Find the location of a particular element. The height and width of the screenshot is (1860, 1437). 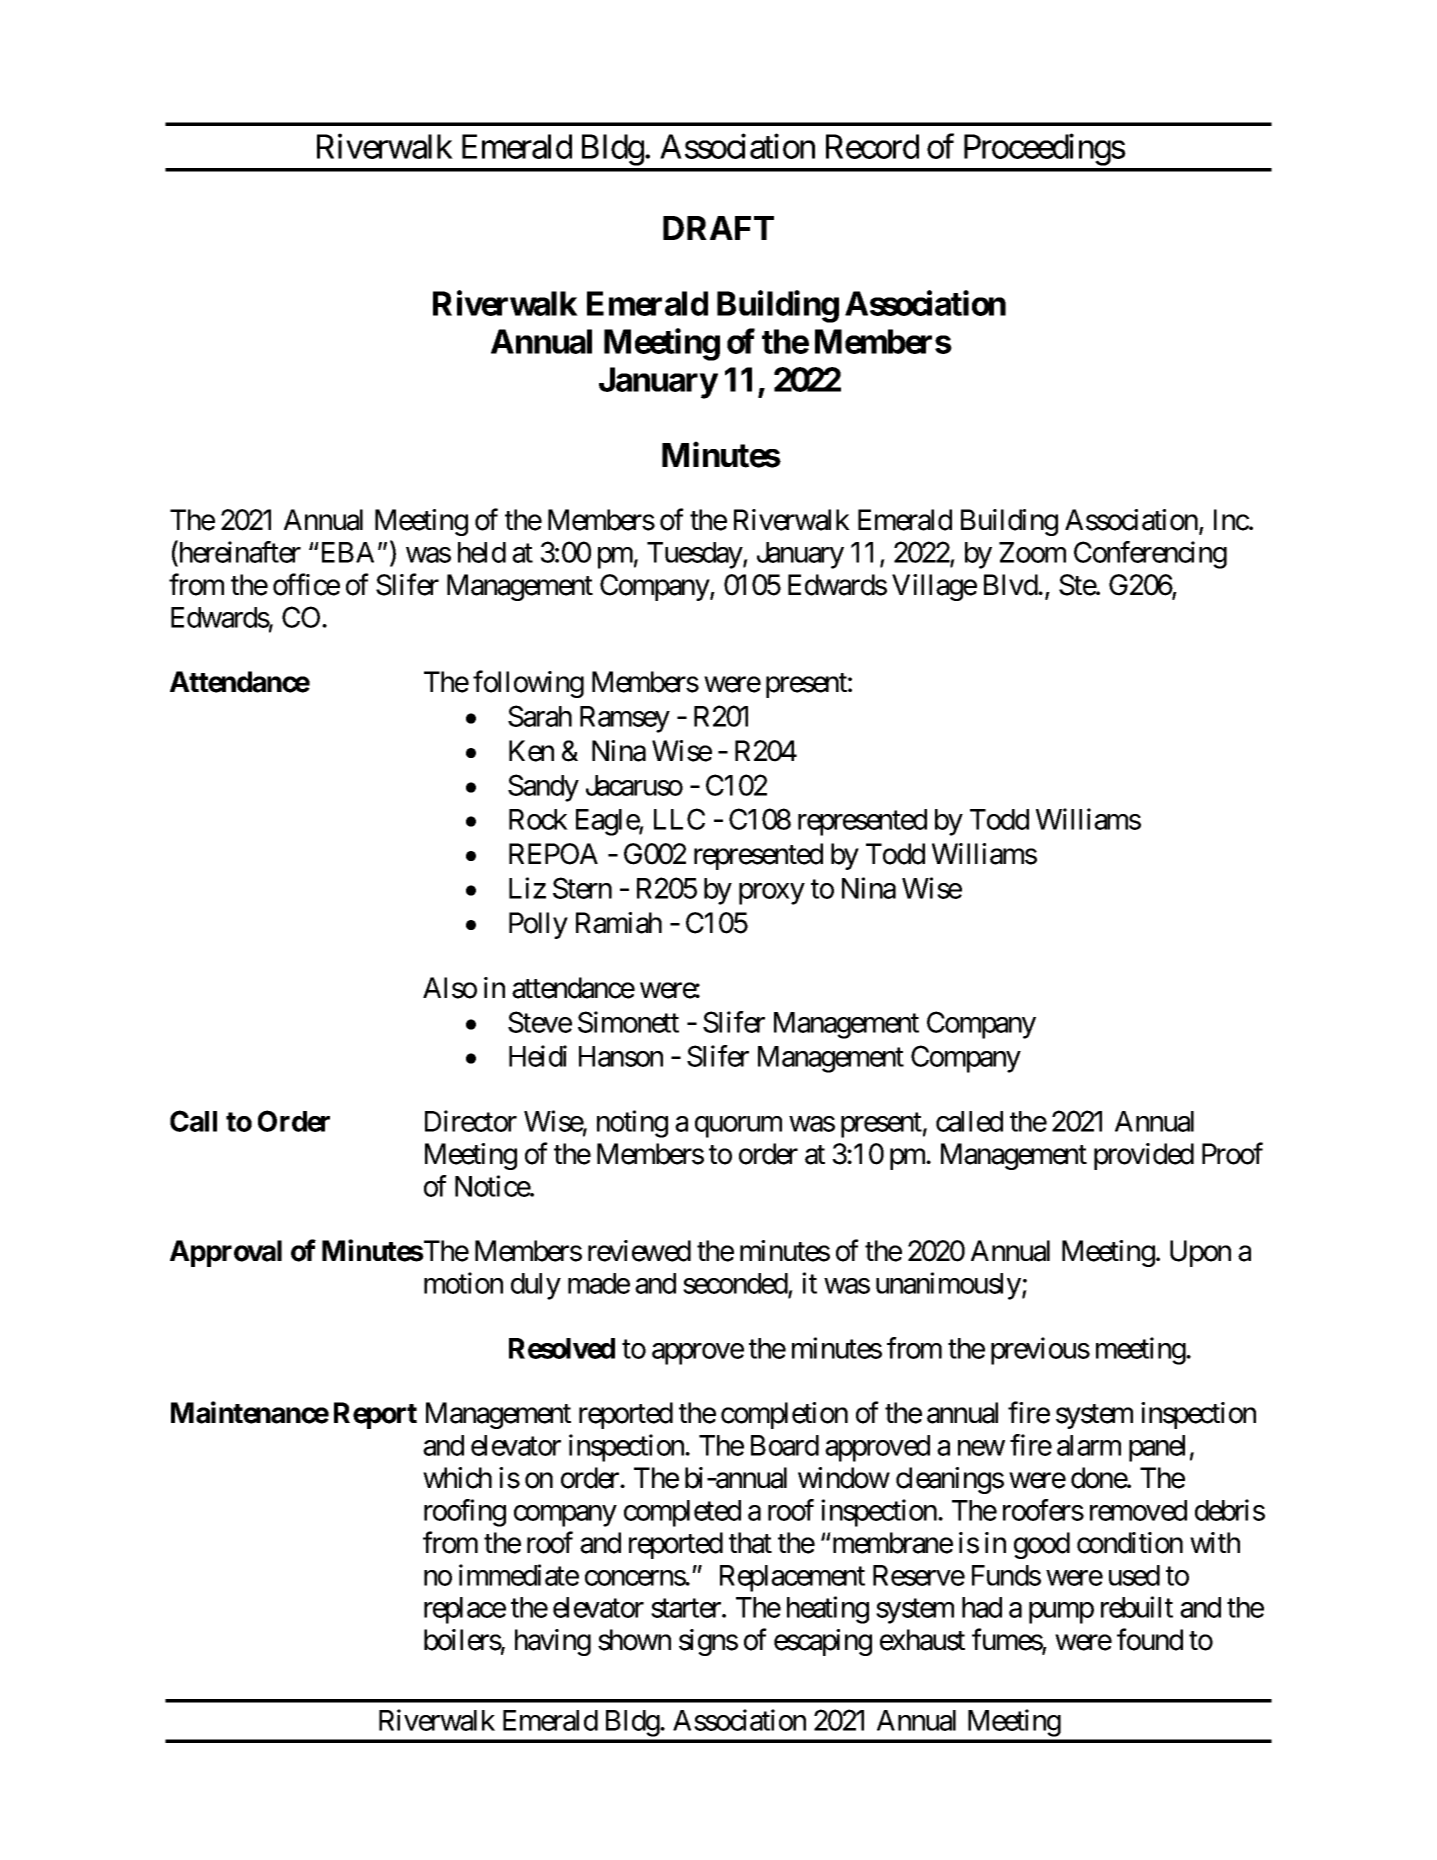

Blvd is located at coordinates (1011, 585).
